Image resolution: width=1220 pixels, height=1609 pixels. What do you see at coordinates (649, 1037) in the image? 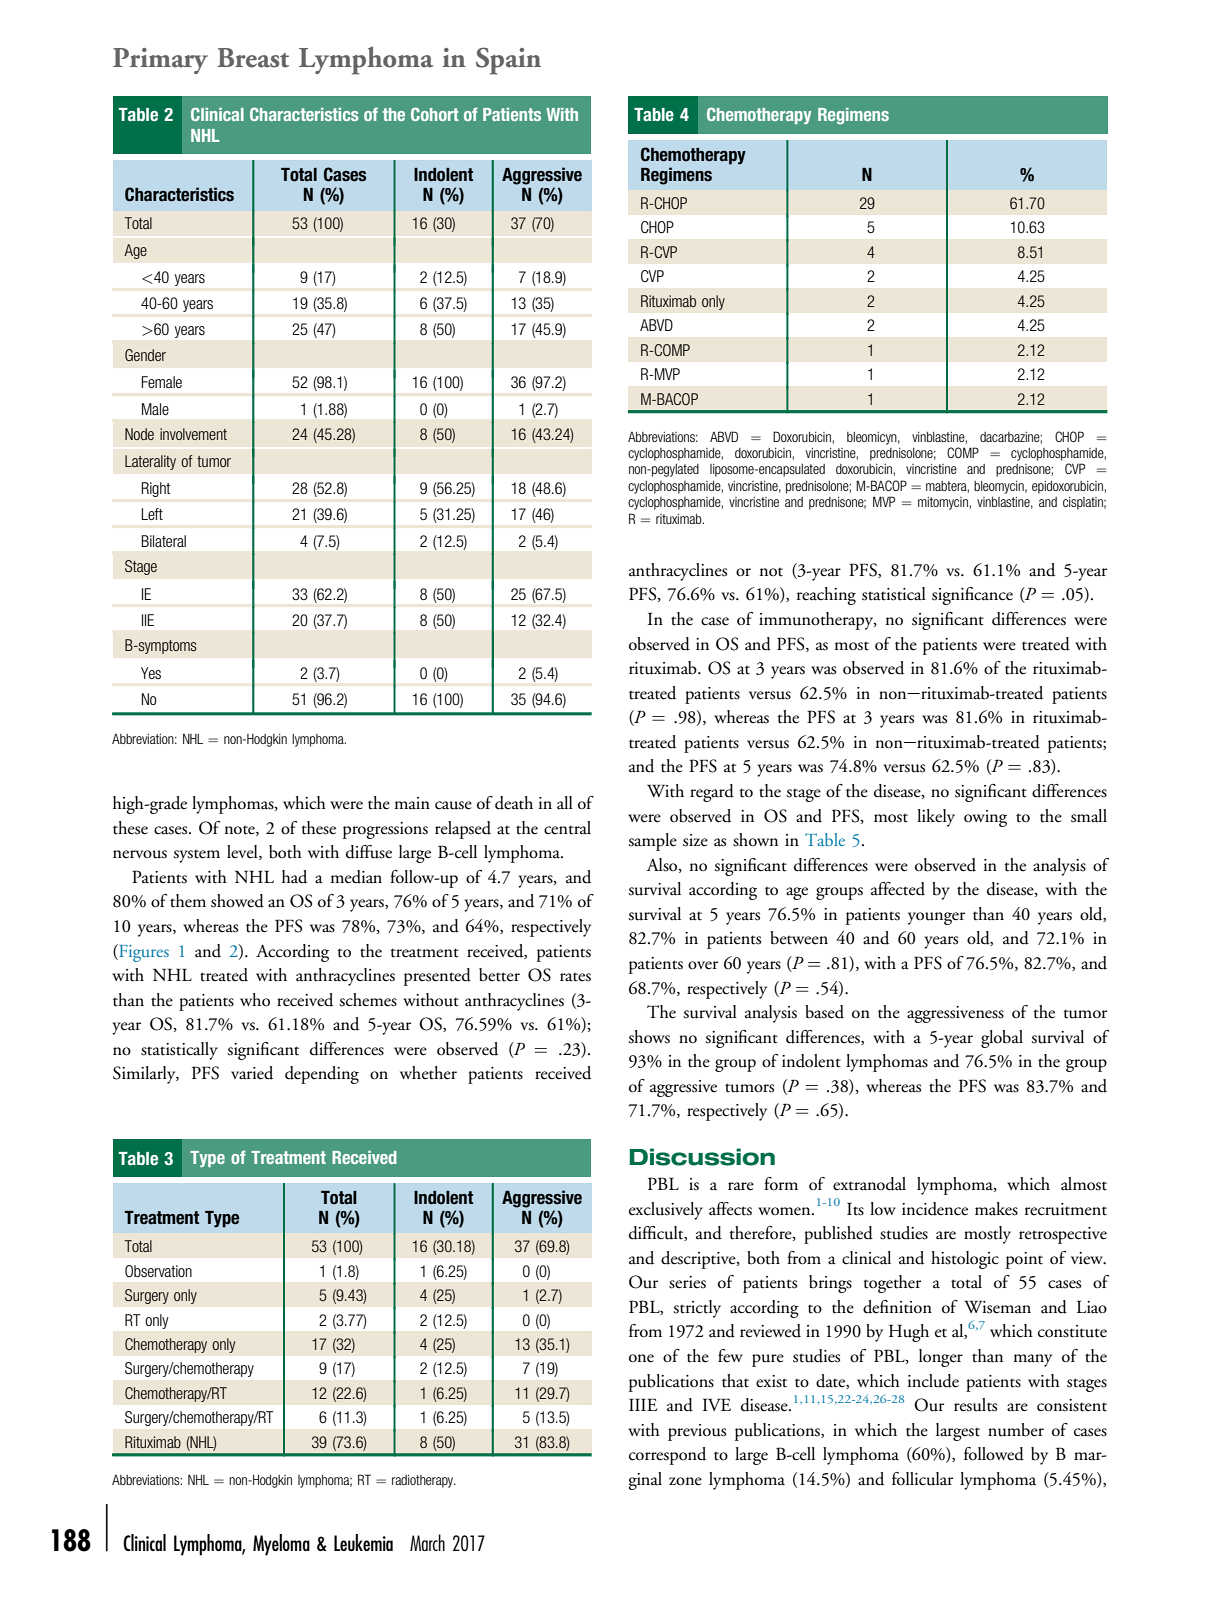
I see `shows` at bounding box center [649, 1037].
